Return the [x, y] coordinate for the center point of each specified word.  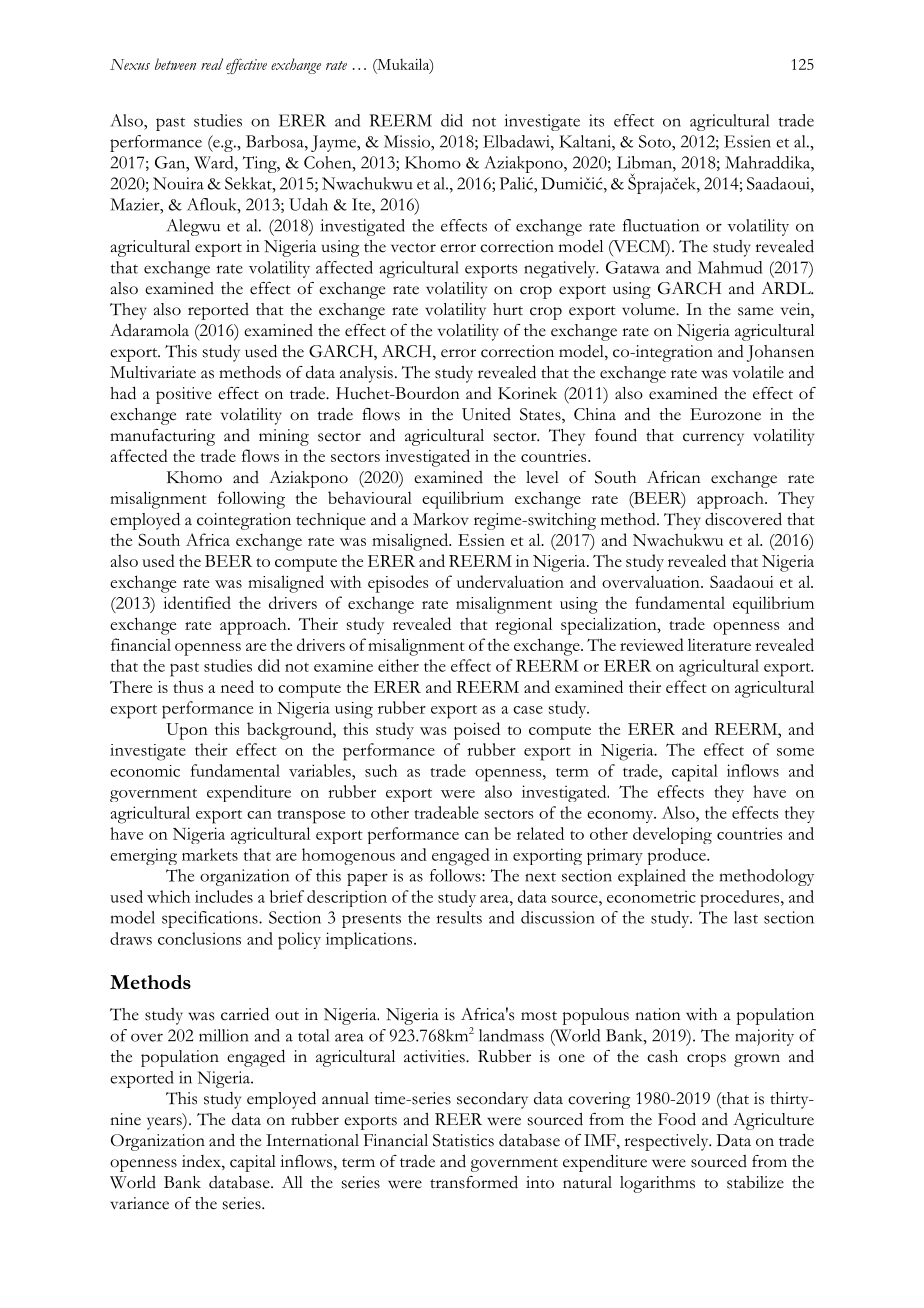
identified [197, 602]
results [459, 917]
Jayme [334, 143]
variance [139, 1203]
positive [184, 395]
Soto [656, 141]
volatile [758, 372]
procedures [741, 898]
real [212, 64]
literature [719, 644]
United [486, 414]
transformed [474, 1182]
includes [224, 896]
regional [523, 626]
